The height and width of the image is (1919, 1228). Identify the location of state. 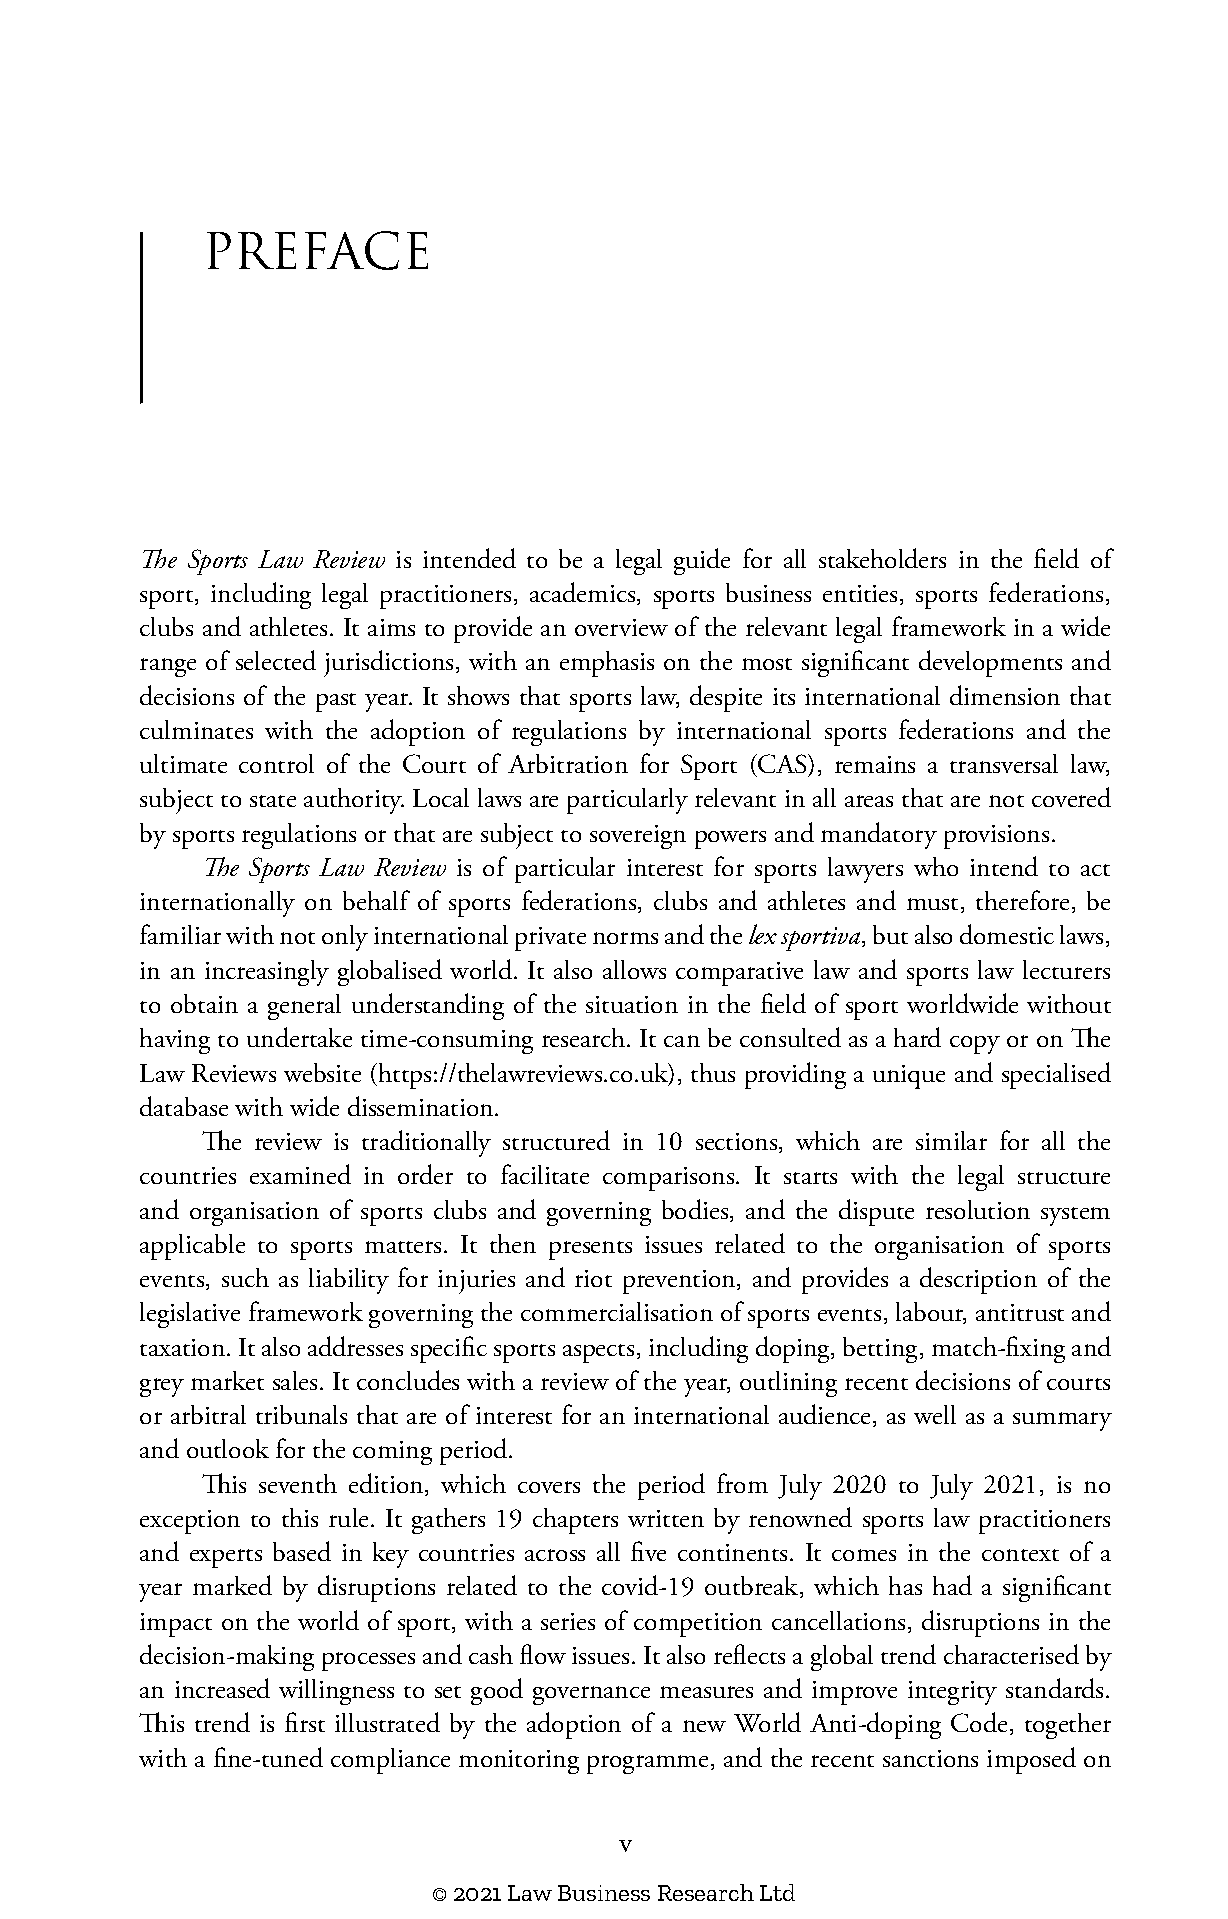
(273, 801).
